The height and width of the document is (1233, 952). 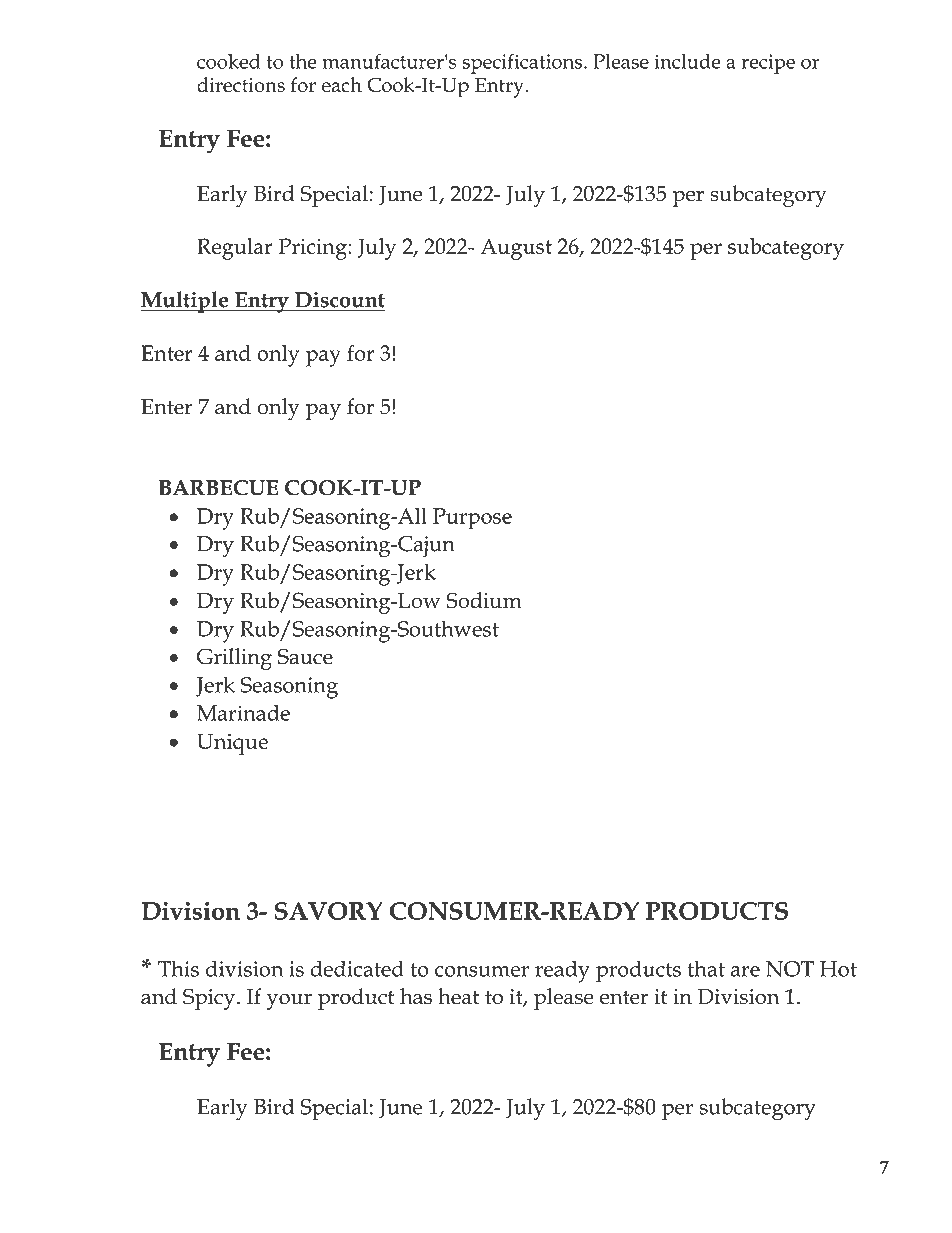 What do you see at coordinates (472, 519) in the document?
I see `Purpose` at bounding box center [472, 519].
